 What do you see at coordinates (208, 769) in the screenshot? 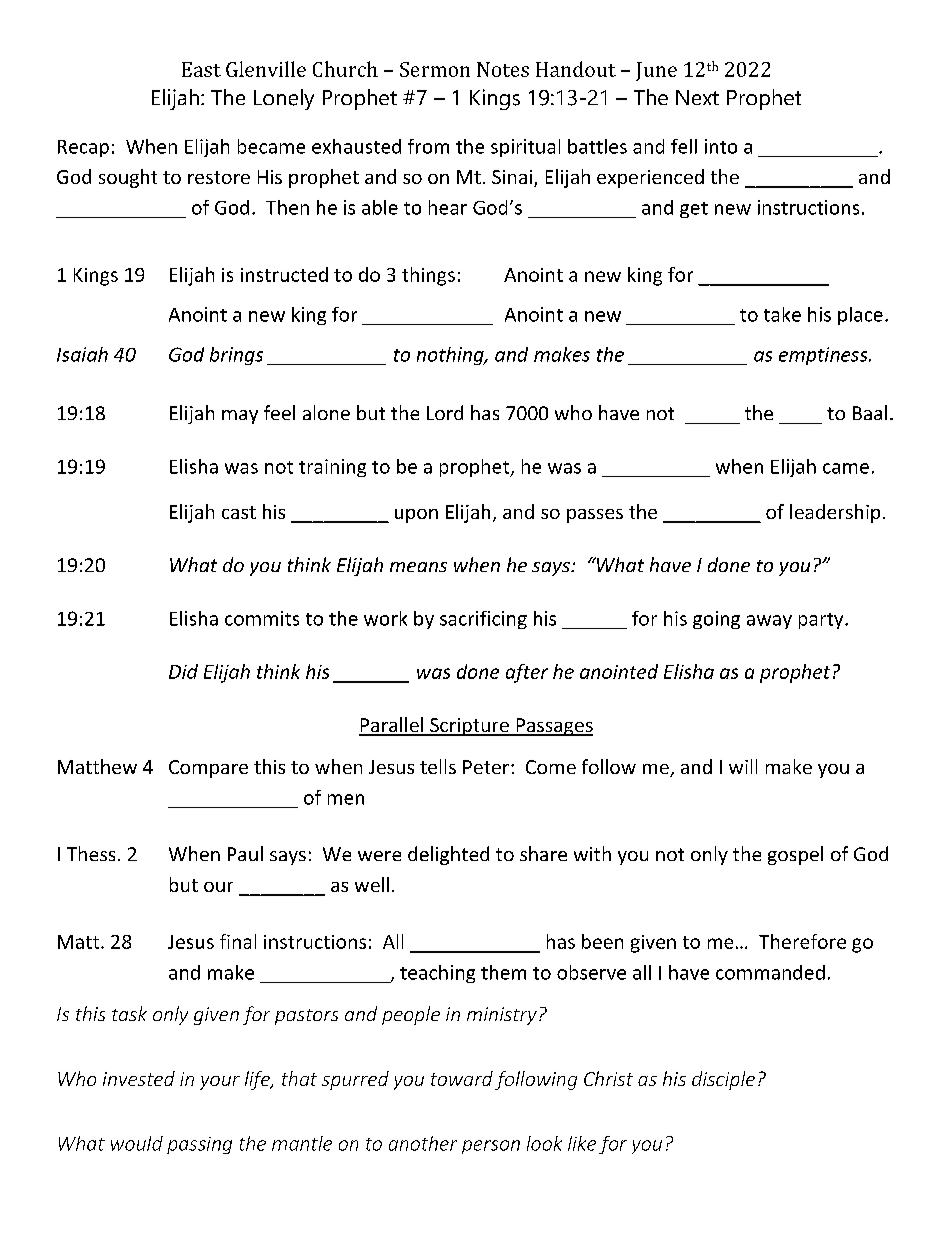
I see `Compare` at bounding box center [208, 769].
